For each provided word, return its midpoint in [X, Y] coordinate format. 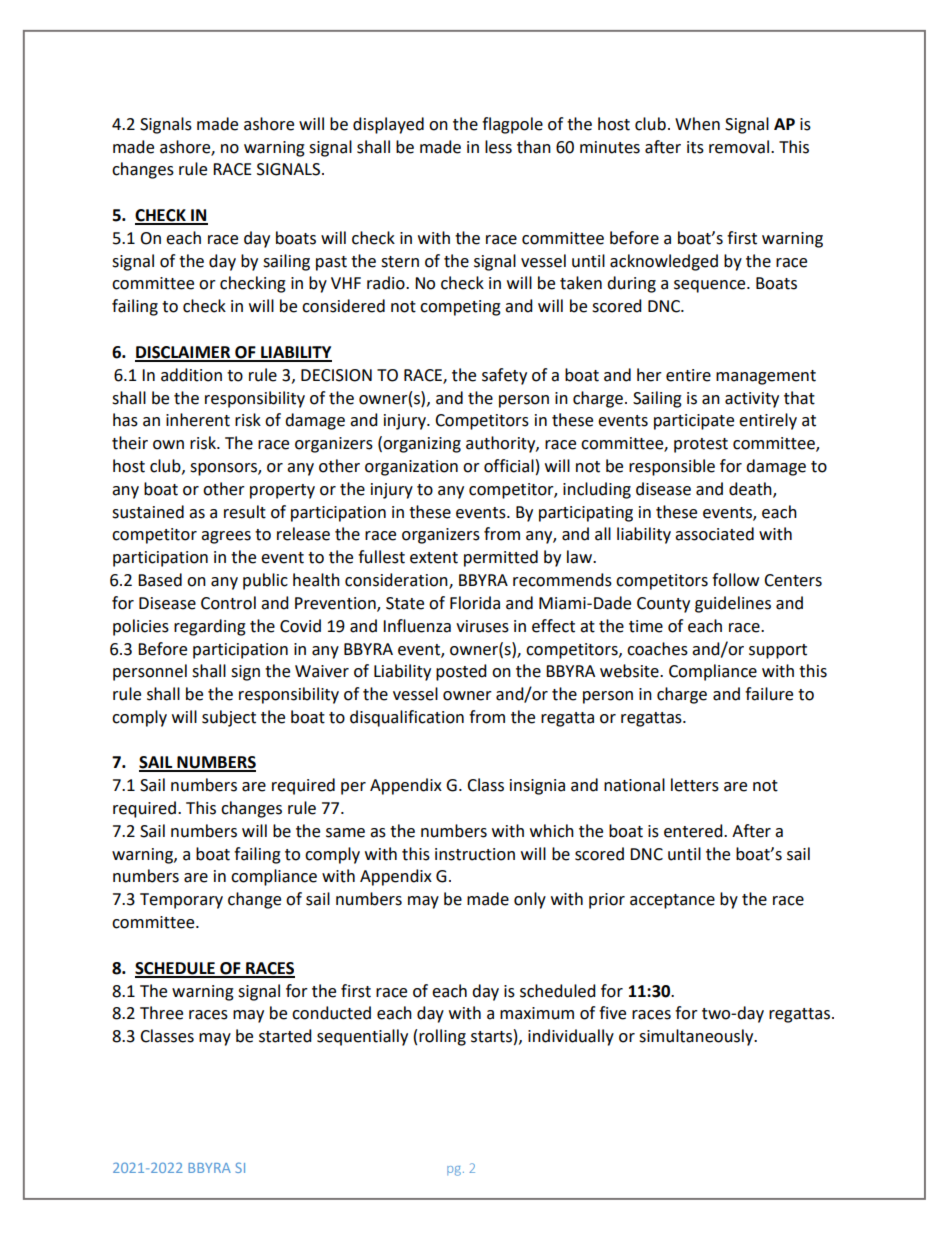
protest [701, 445]
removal [740, 147]
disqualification [407, 718]
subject [229, 718]
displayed [388, 125]
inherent [198, 420]
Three [161, 1013]
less [498, 147]
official [509, 466]
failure [769, 694]
